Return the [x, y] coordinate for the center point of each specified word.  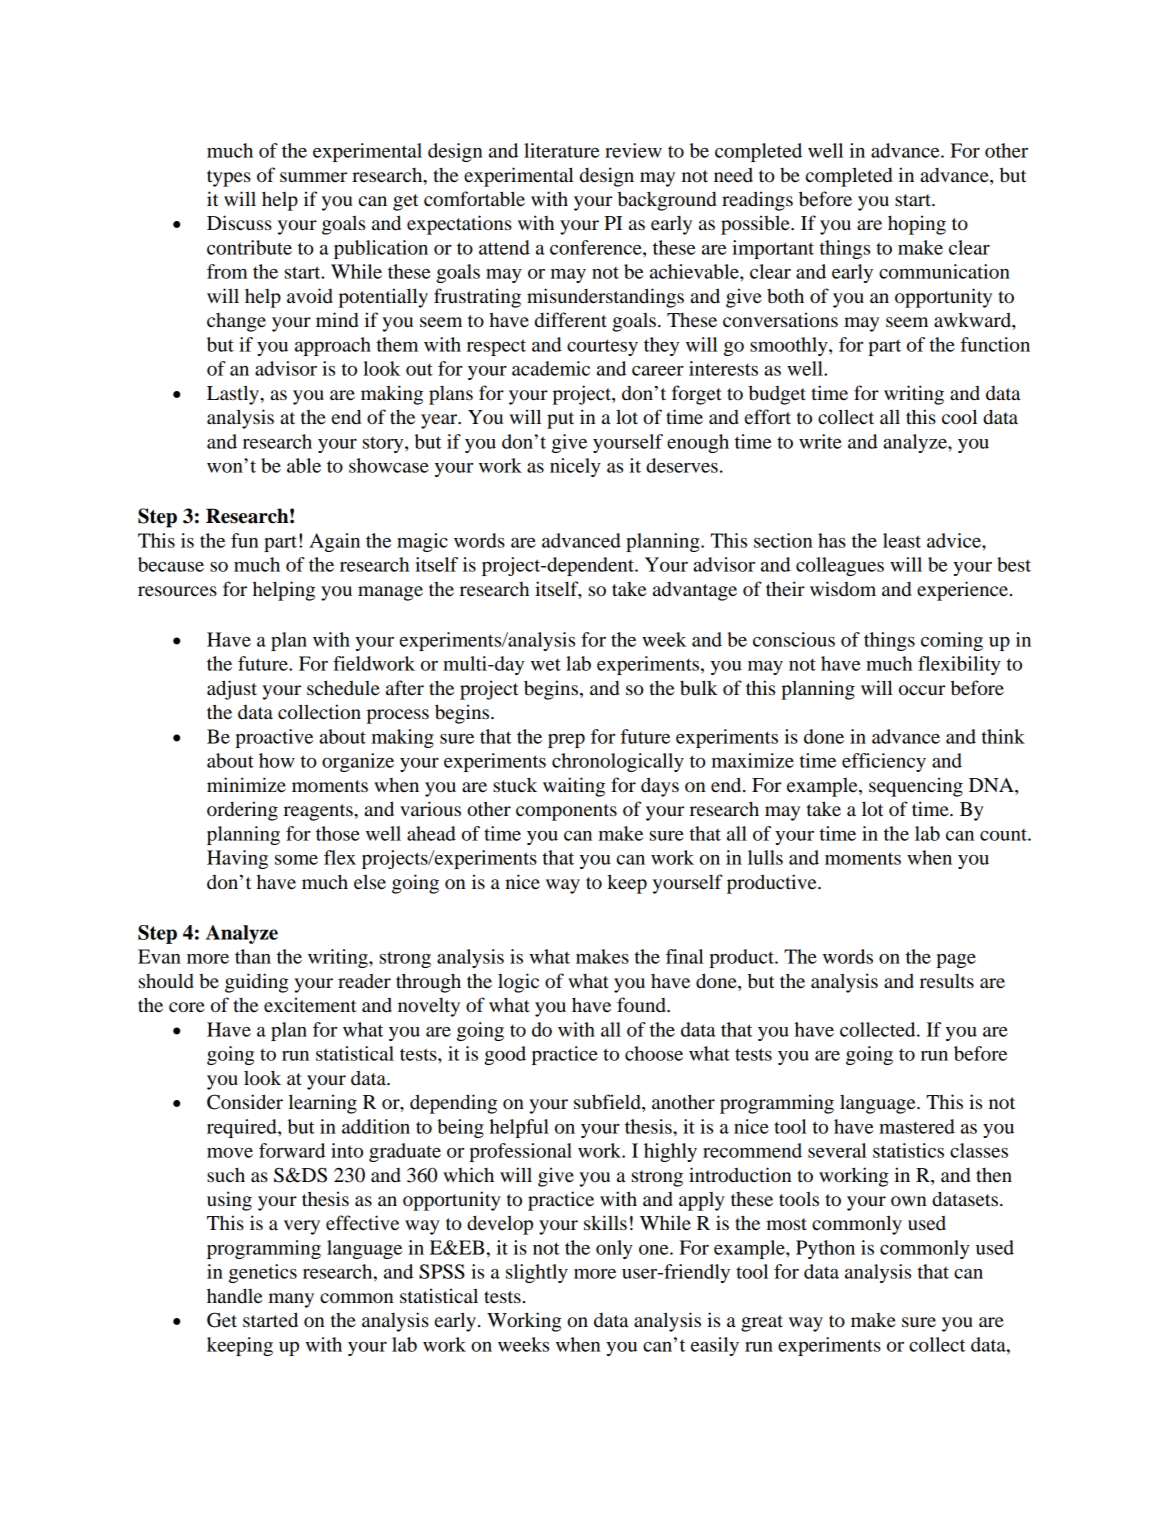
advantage [695, 591]
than [253, 956]
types [229, 178]
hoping [917, 225]
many [291, 1300]
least [902, 540]
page [956, 961]
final [685, 956]
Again [334, 542]
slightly [537, 1273]
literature [562, 150]
